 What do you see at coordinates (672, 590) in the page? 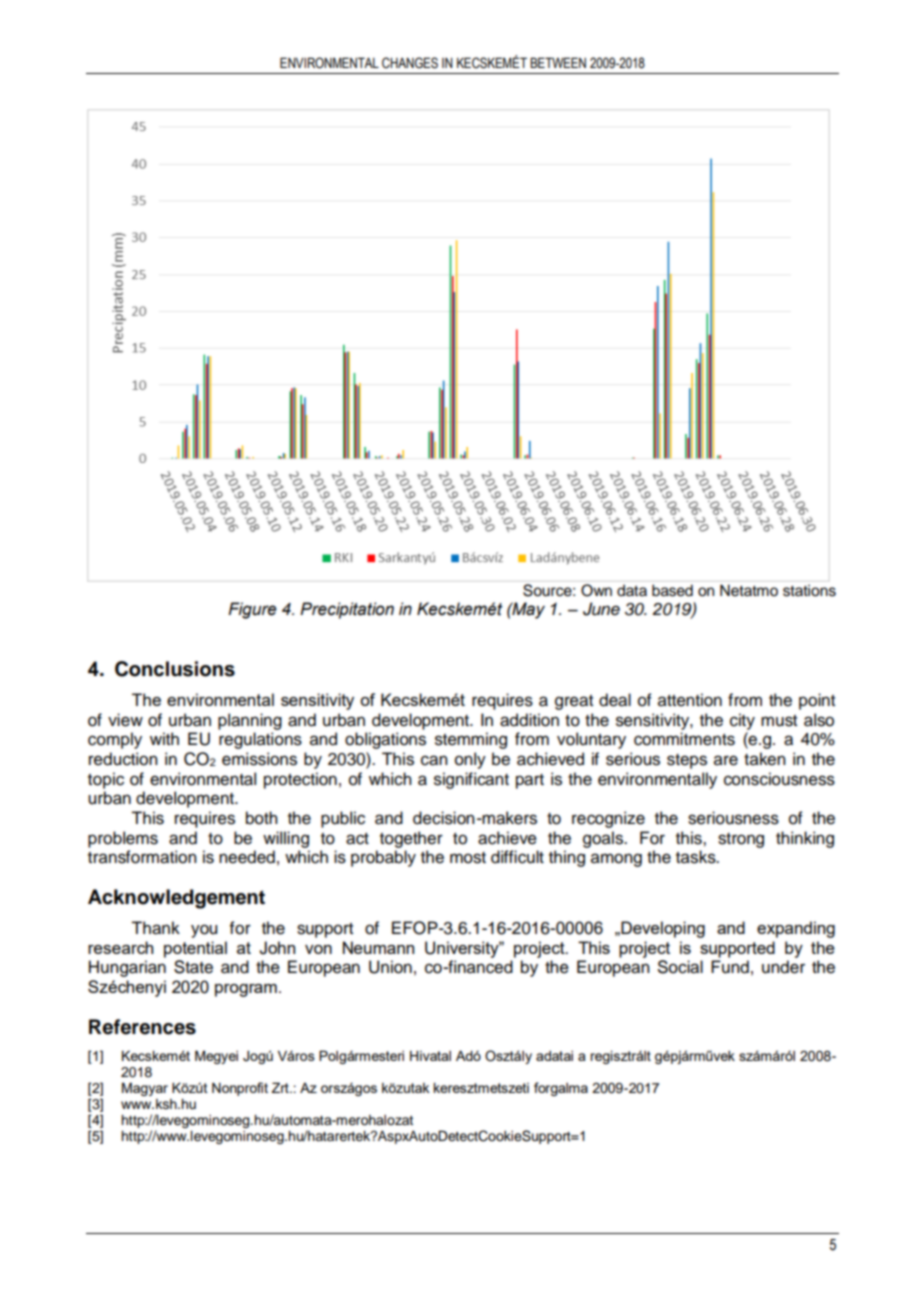
I see `based` at bounding box center [672, 590].
